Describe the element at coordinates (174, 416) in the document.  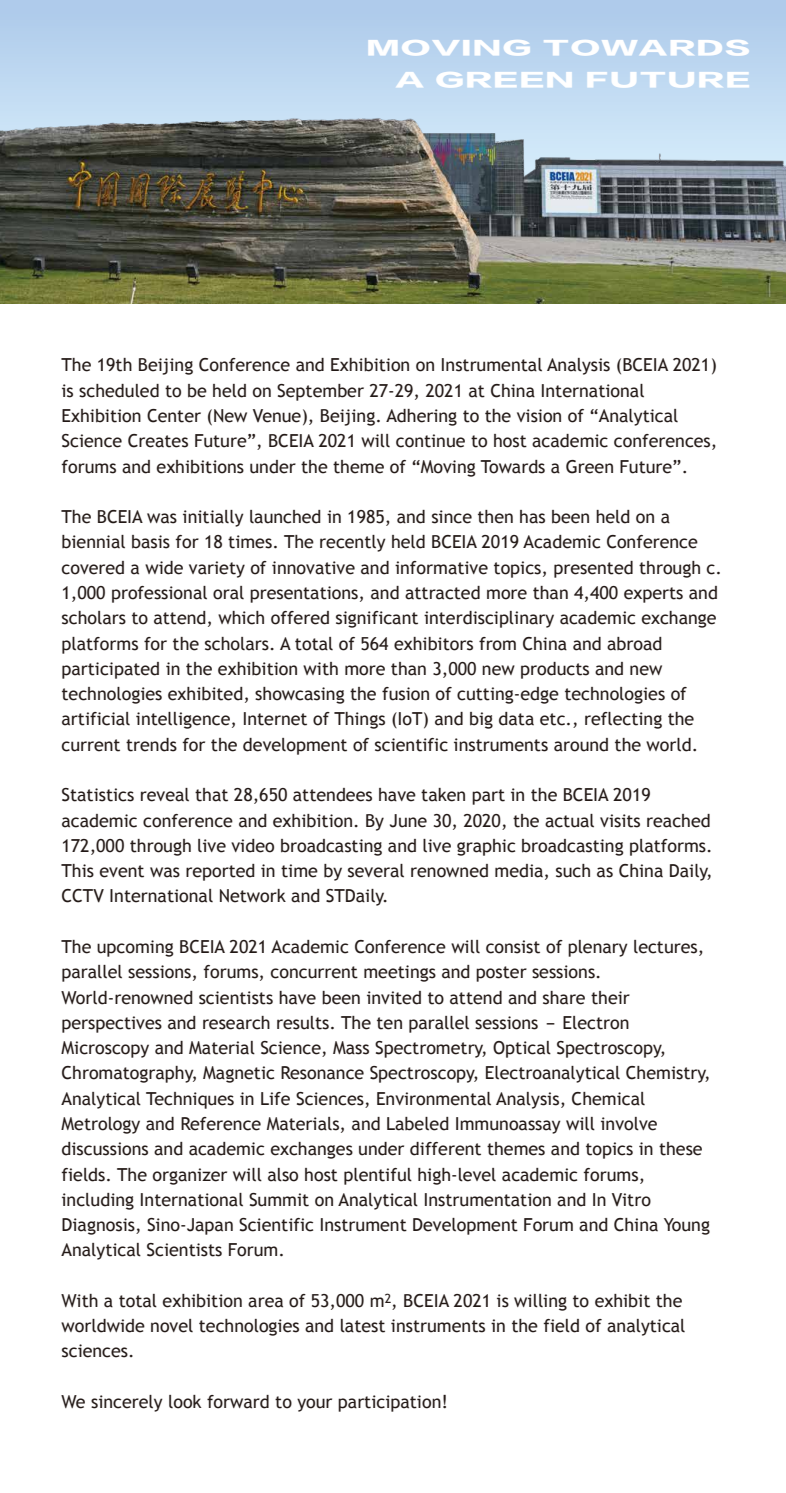
I see `Center` at that location.
